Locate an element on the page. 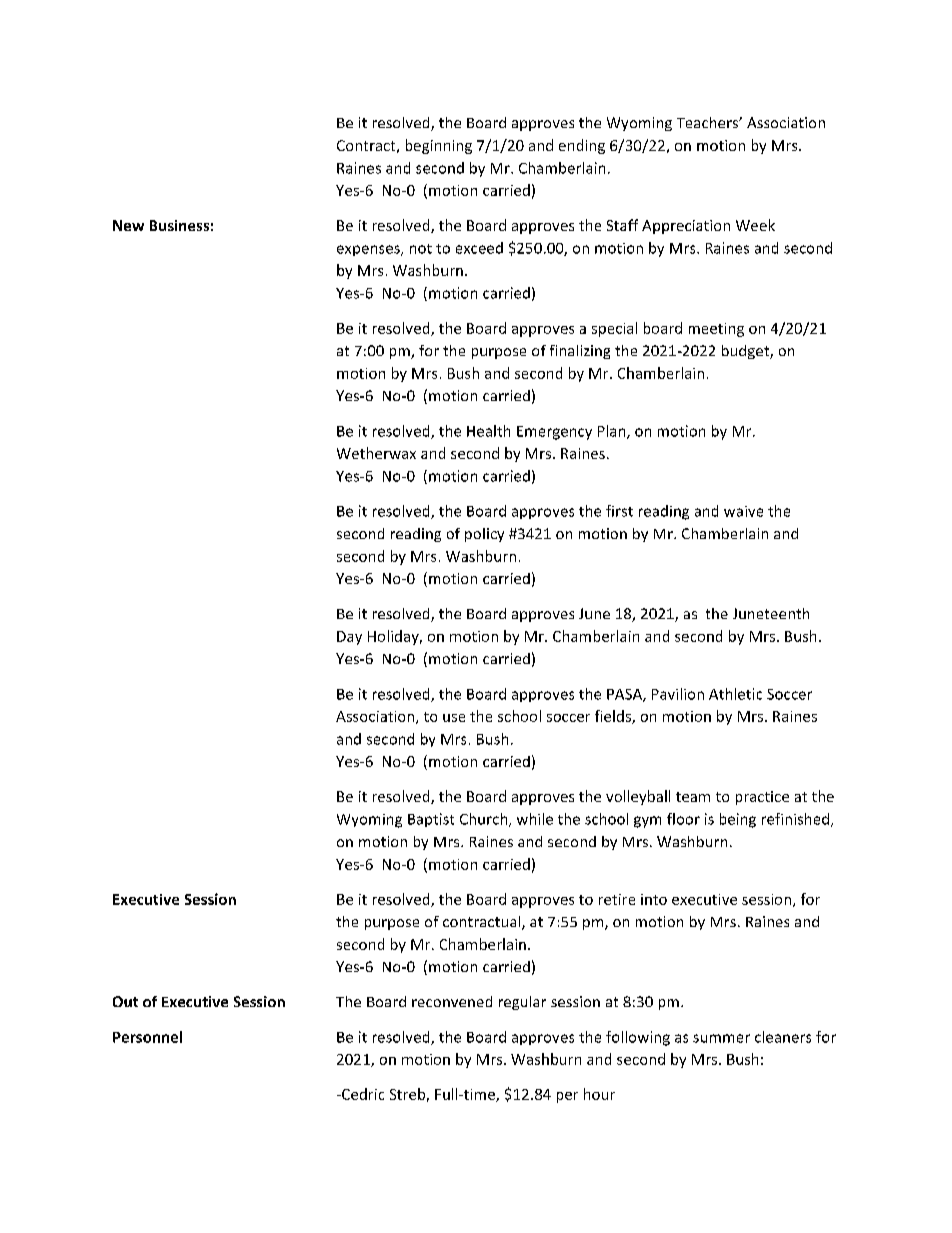 This image has height=1233, width=952. Health is located at coordinates (488, 431).
